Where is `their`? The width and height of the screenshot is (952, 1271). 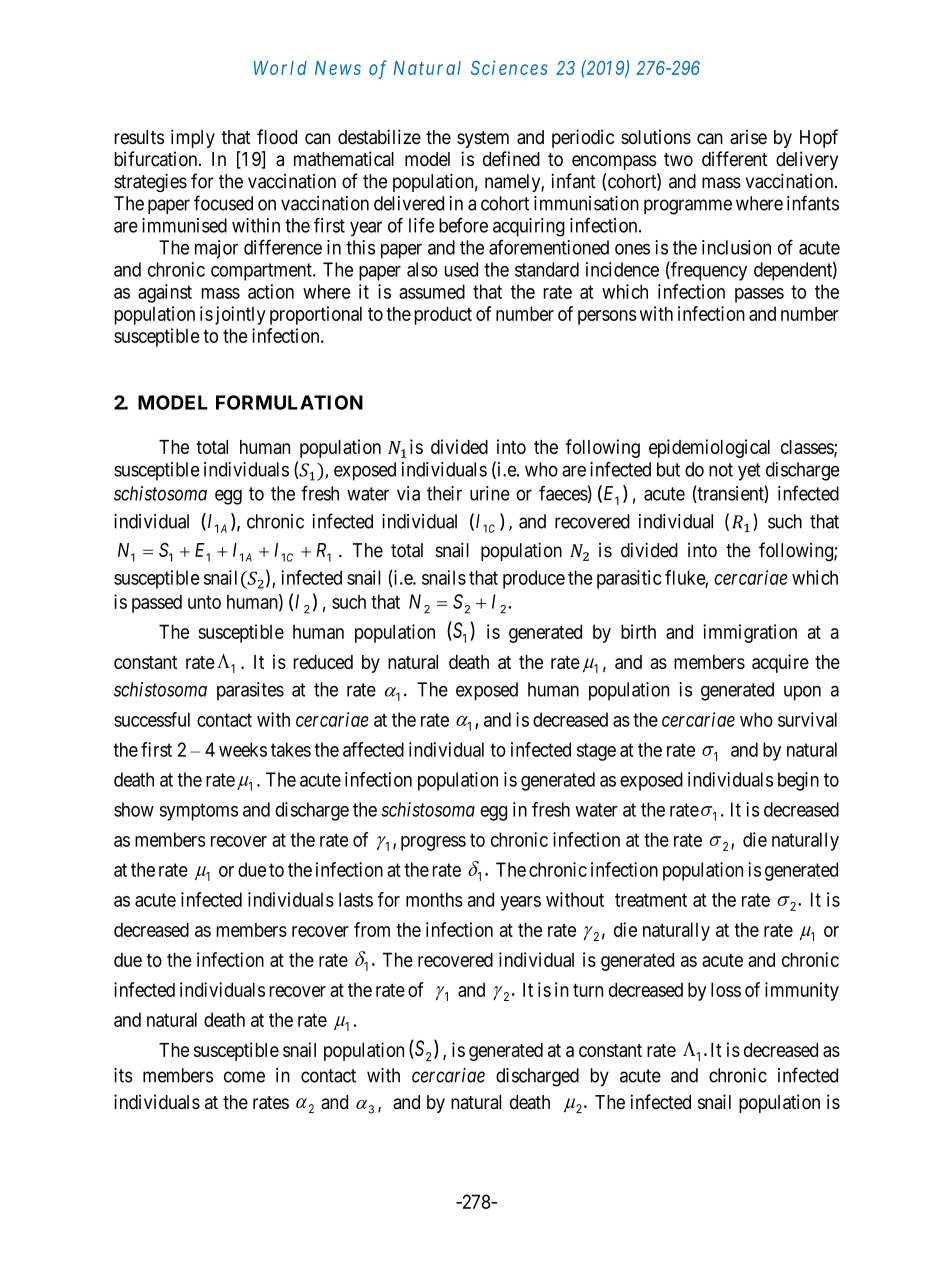 their is located at coordinates (444, 493).
